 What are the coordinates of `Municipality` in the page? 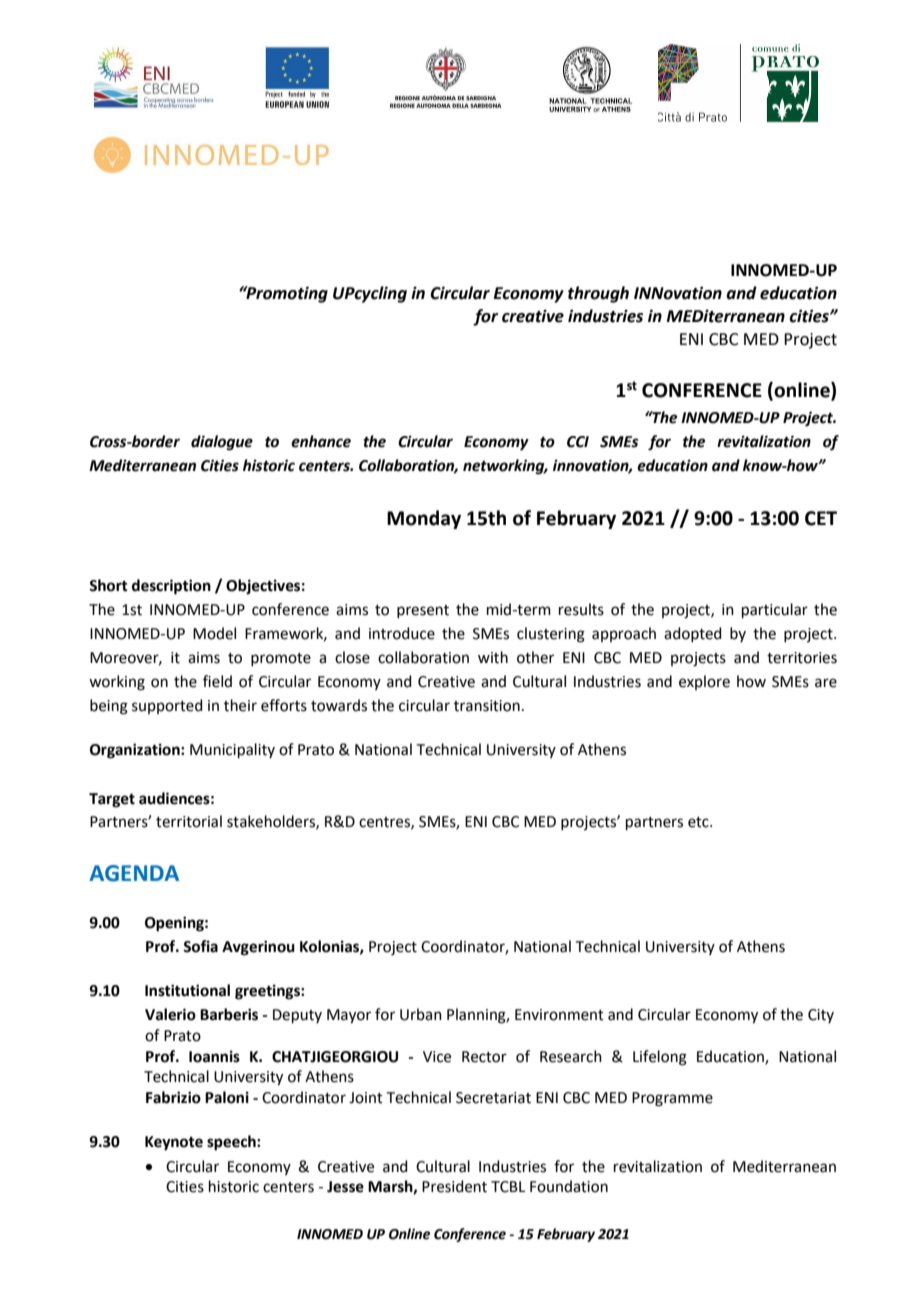 It's located at (232, 750).
